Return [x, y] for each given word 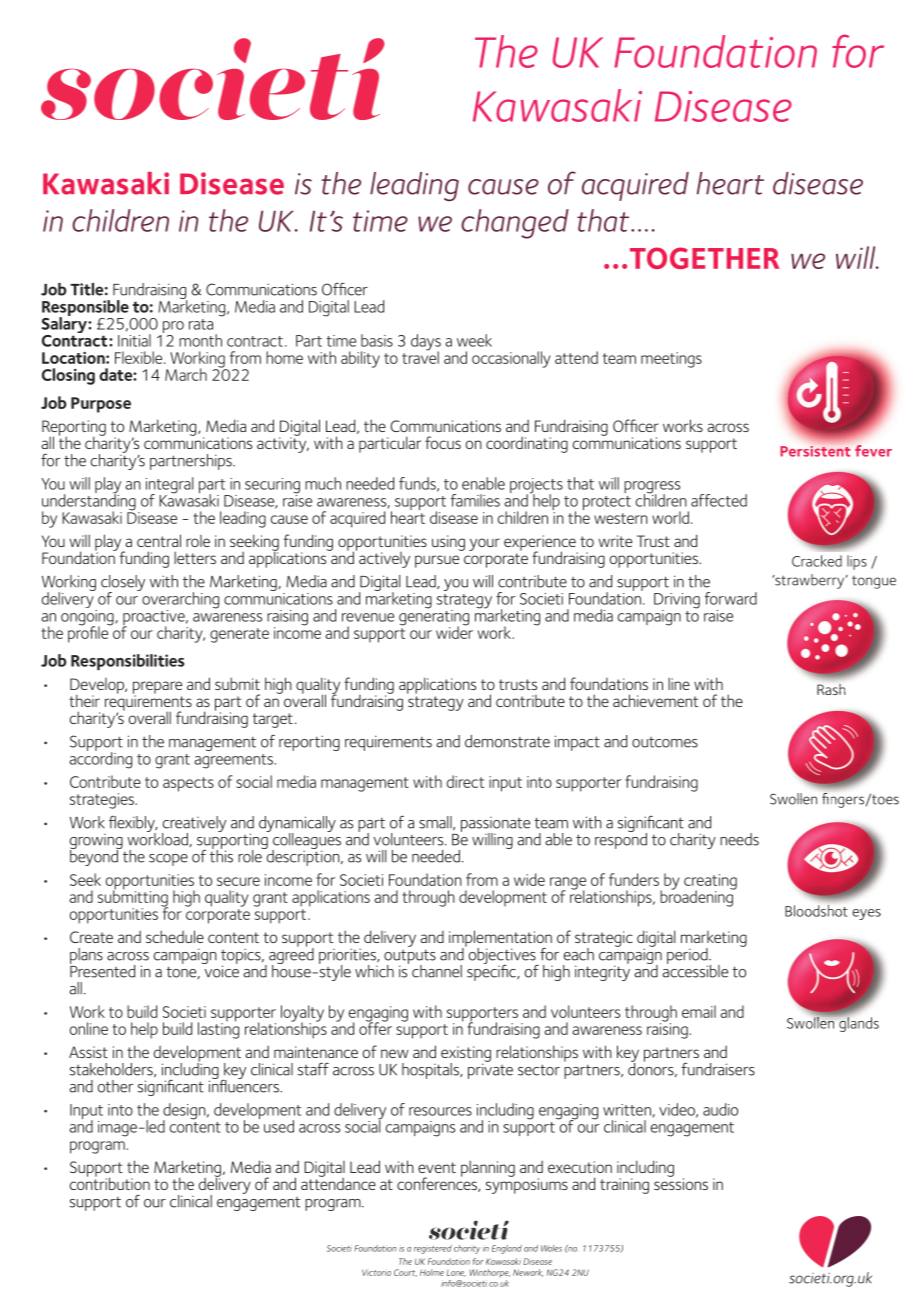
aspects [188, 784]
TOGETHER [704, 258]
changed [515, 224]
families [475, 500]
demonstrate [507, 741]
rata [201, 324]
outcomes [665, 742]
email [699, 1011]
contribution [110, 1182]
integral [169, 486]
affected [719, 500]
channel [437, 971]
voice [220, 970]
